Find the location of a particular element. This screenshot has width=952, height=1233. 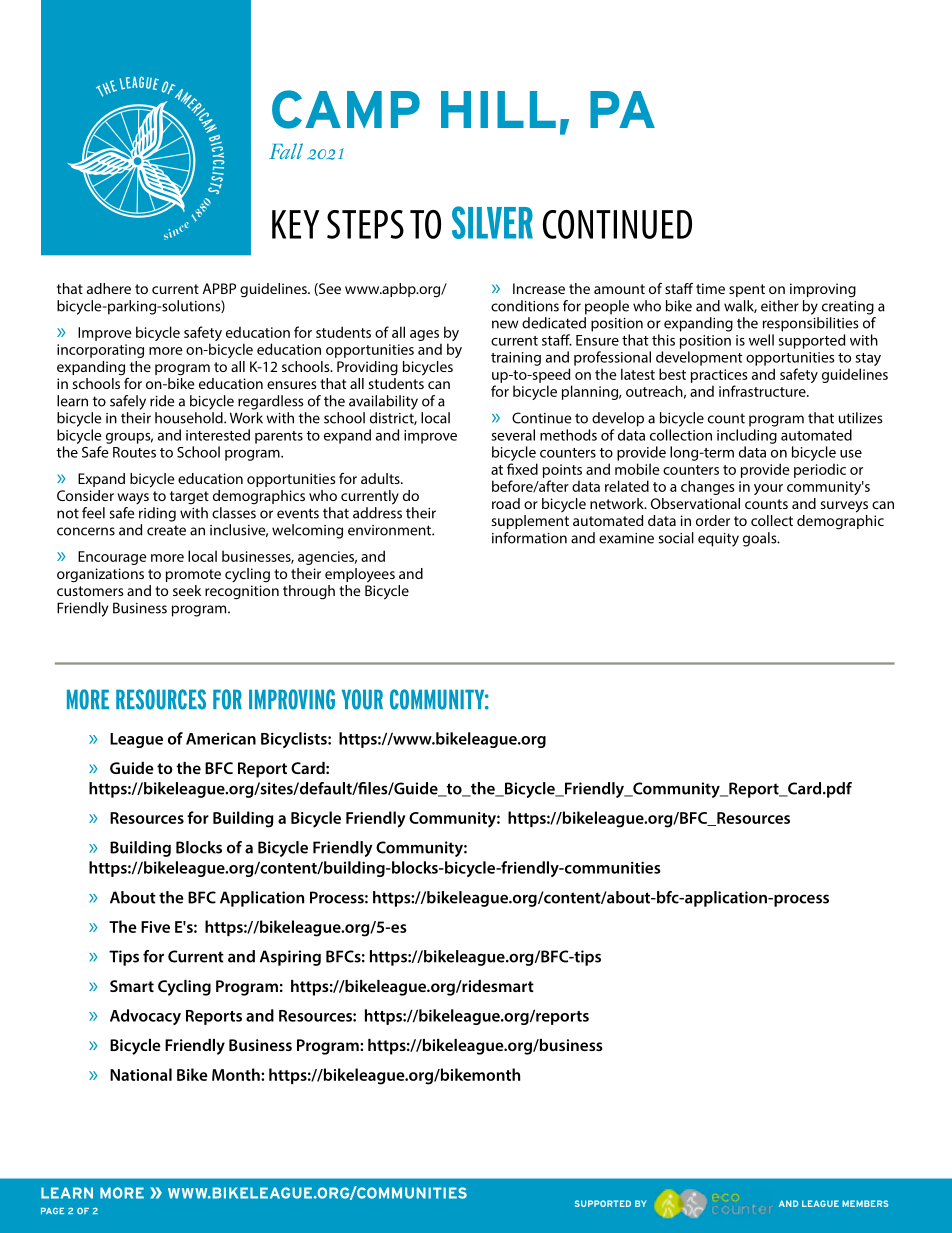

equity is located at coordinates (718, 540).
